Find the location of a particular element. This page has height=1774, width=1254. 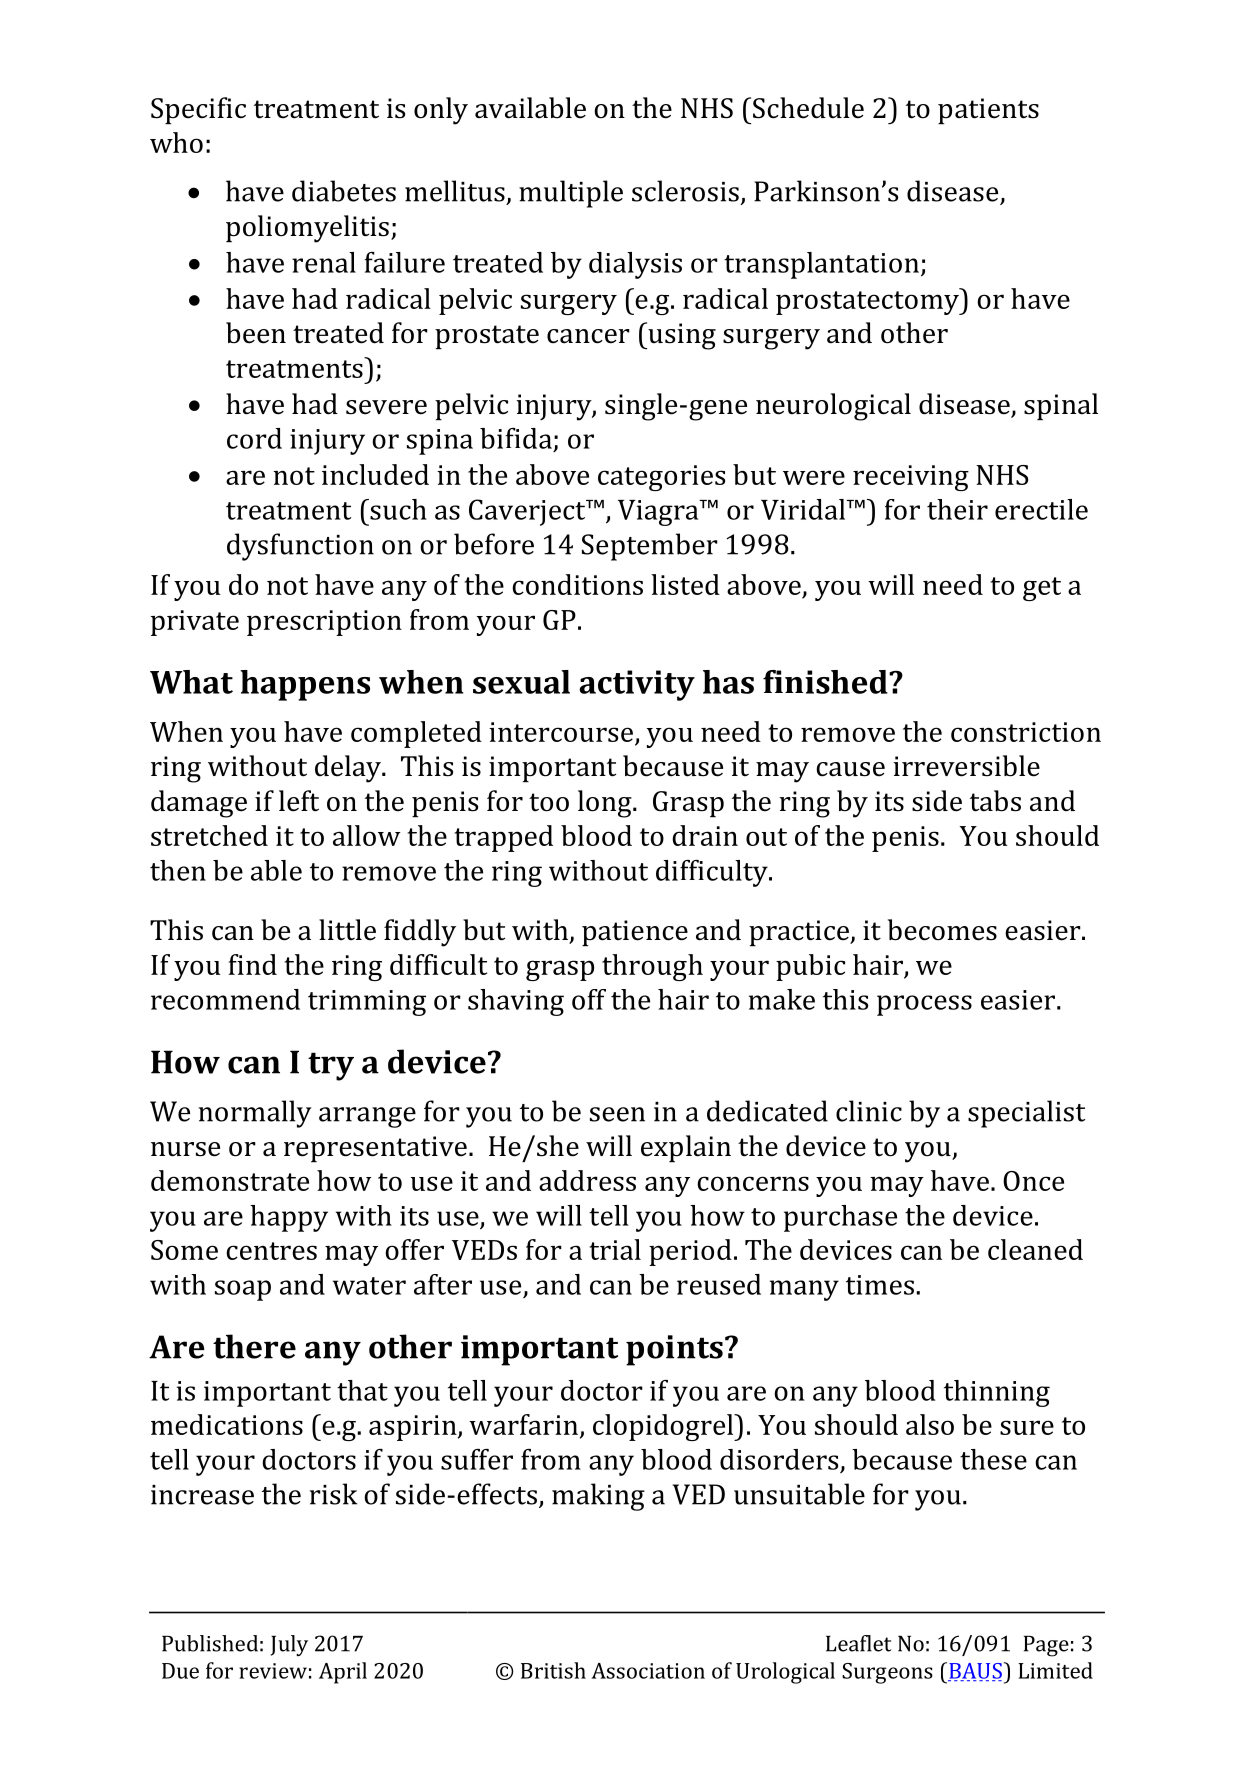

diabetes is located at coordinates (344, 191).
